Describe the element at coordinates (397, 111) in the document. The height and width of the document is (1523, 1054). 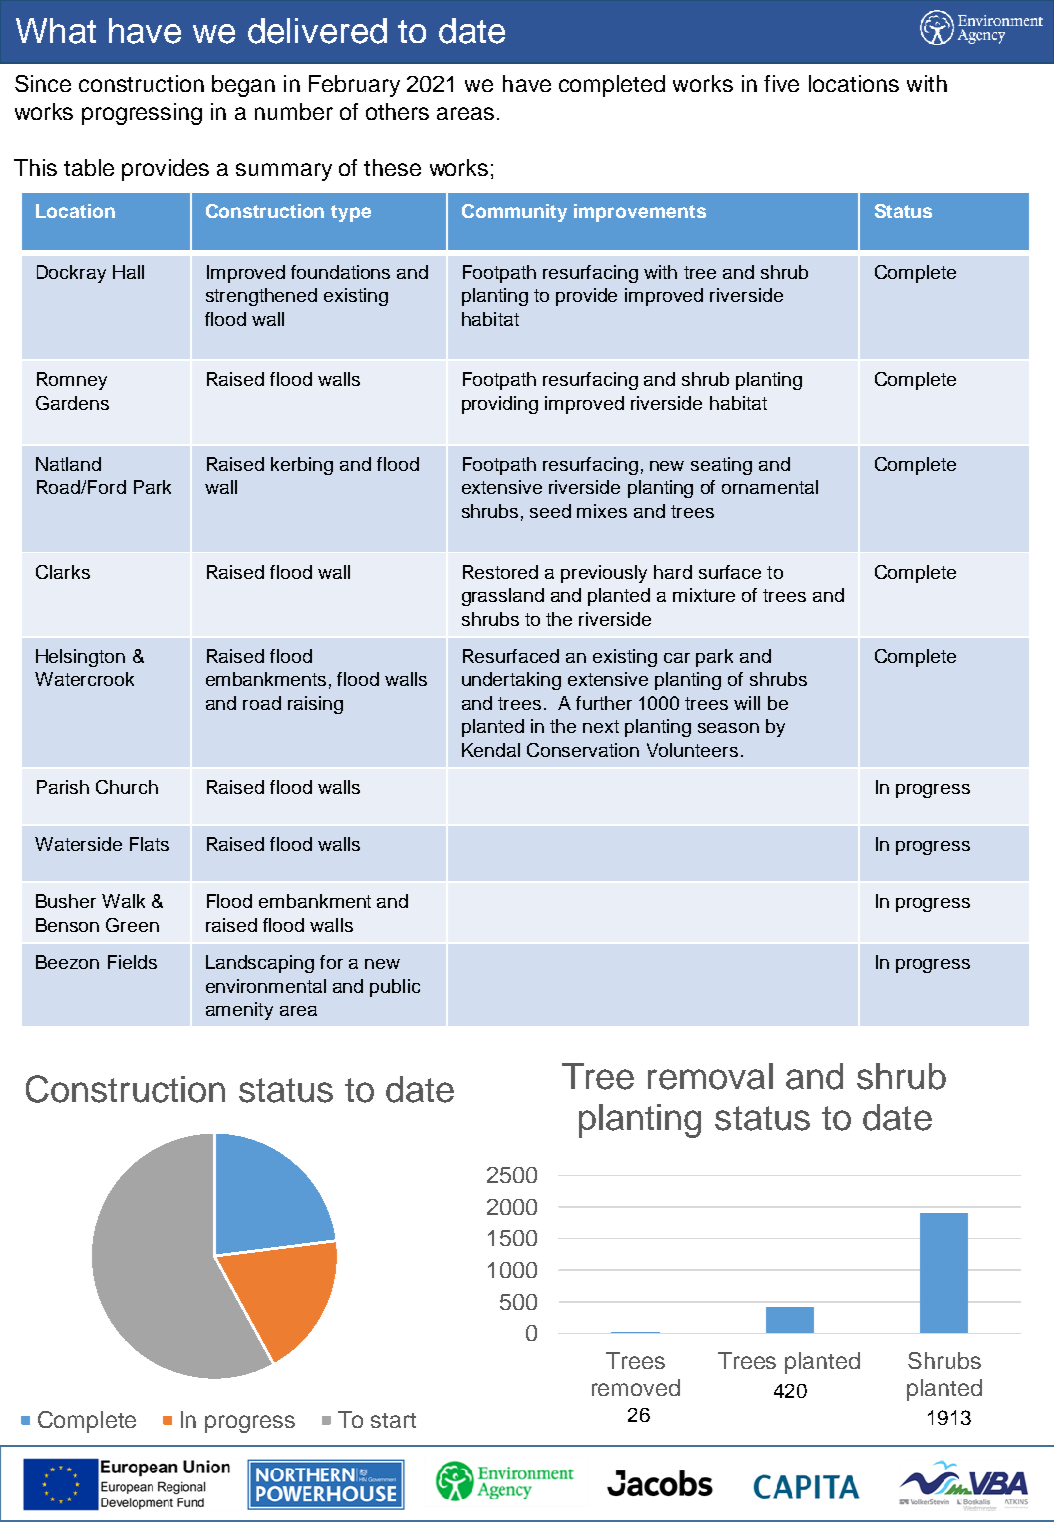
I see `others` at that location.
